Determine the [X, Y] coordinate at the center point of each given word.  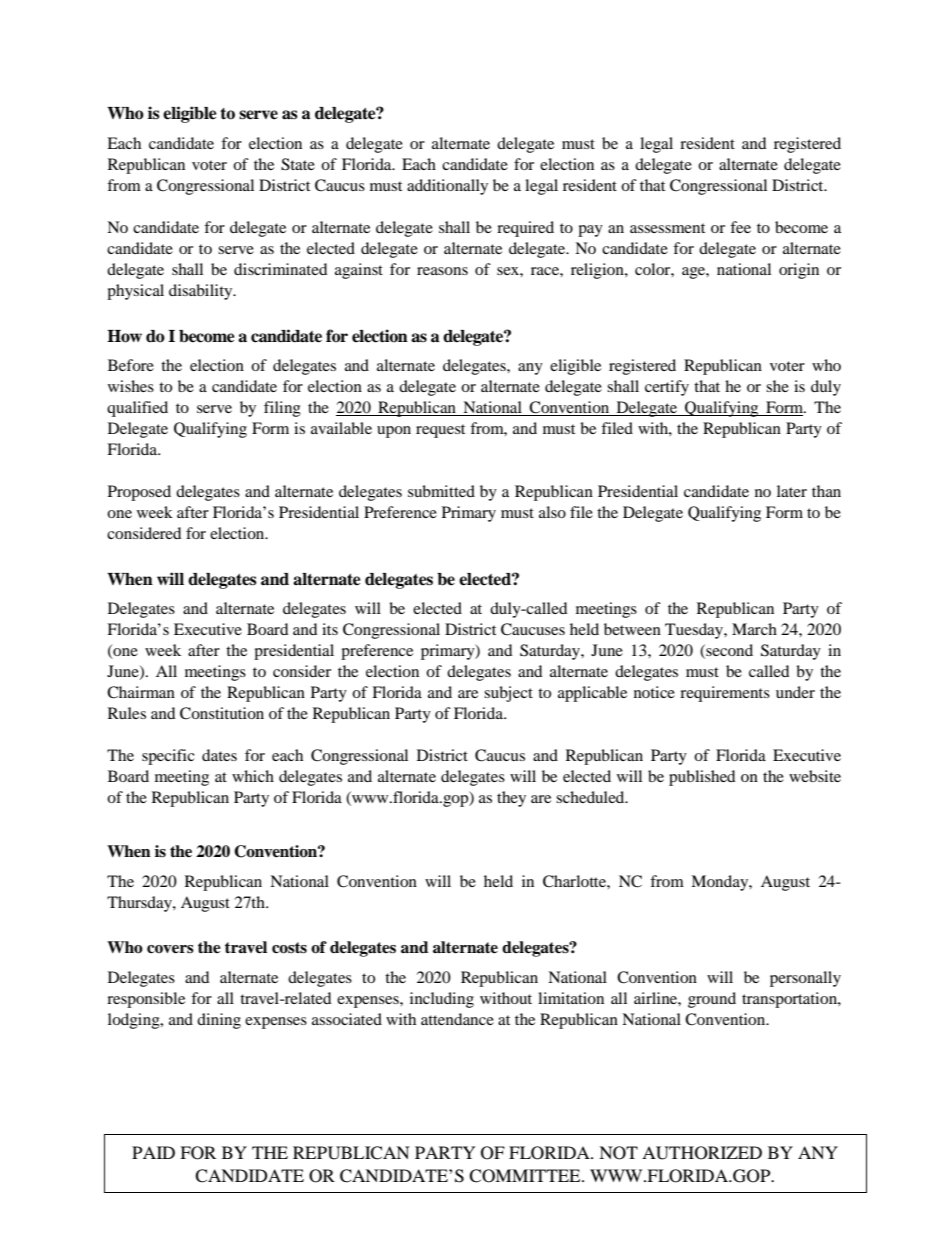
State [298, 164]
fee [740, 227]
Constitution [222, 713]
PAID [153, 1152]
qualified [137, 409]
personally [805, 979]
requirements [725, 694]
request [440, 431]
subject [508, 694]
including [442, 1000]
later [792, 491]
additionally [447, 187]
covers [170, 949]
